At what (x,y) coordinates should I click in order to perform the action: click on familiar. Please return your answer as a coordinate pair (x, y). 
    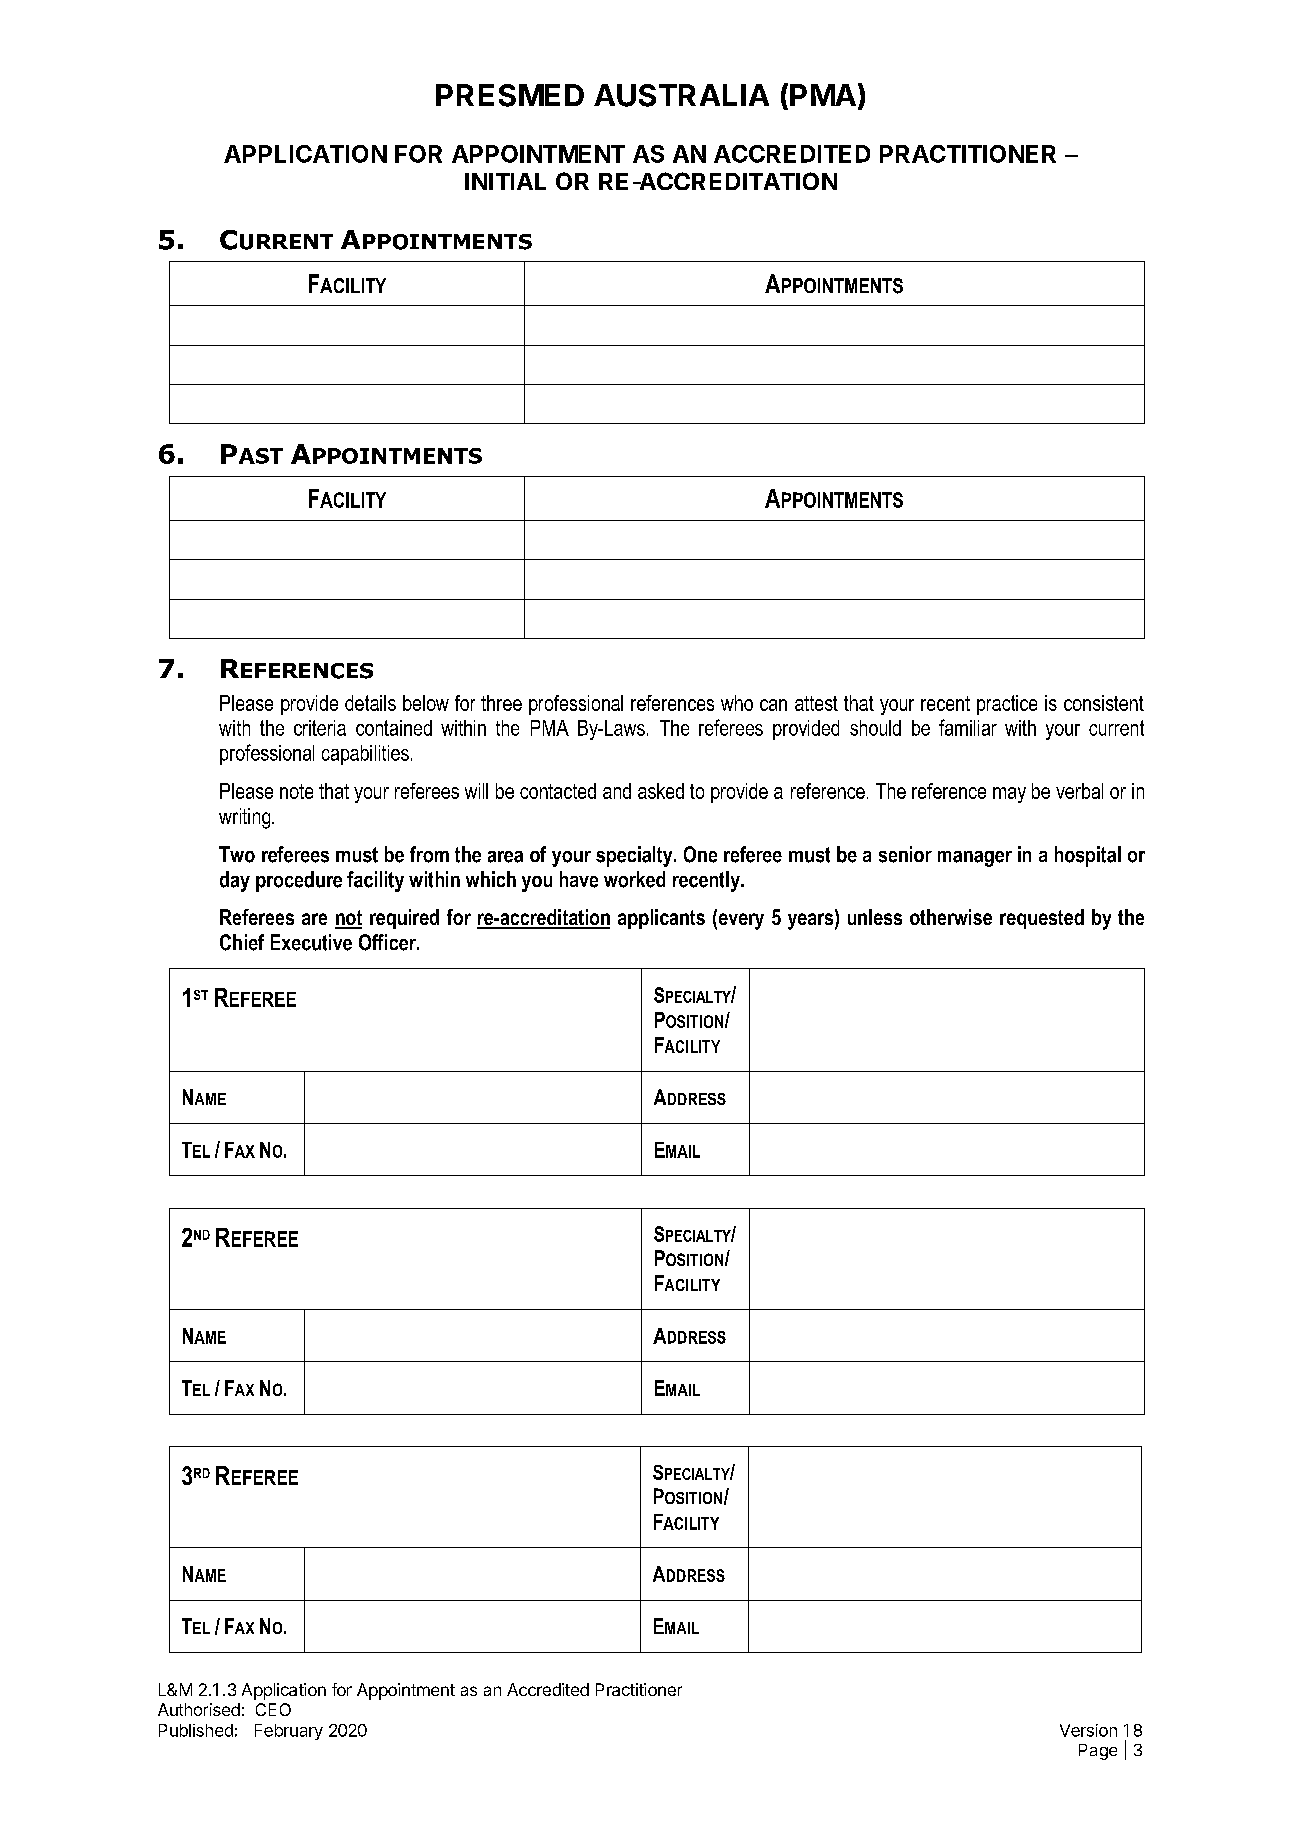
    Looking at the image, I should click on (968, 727).
